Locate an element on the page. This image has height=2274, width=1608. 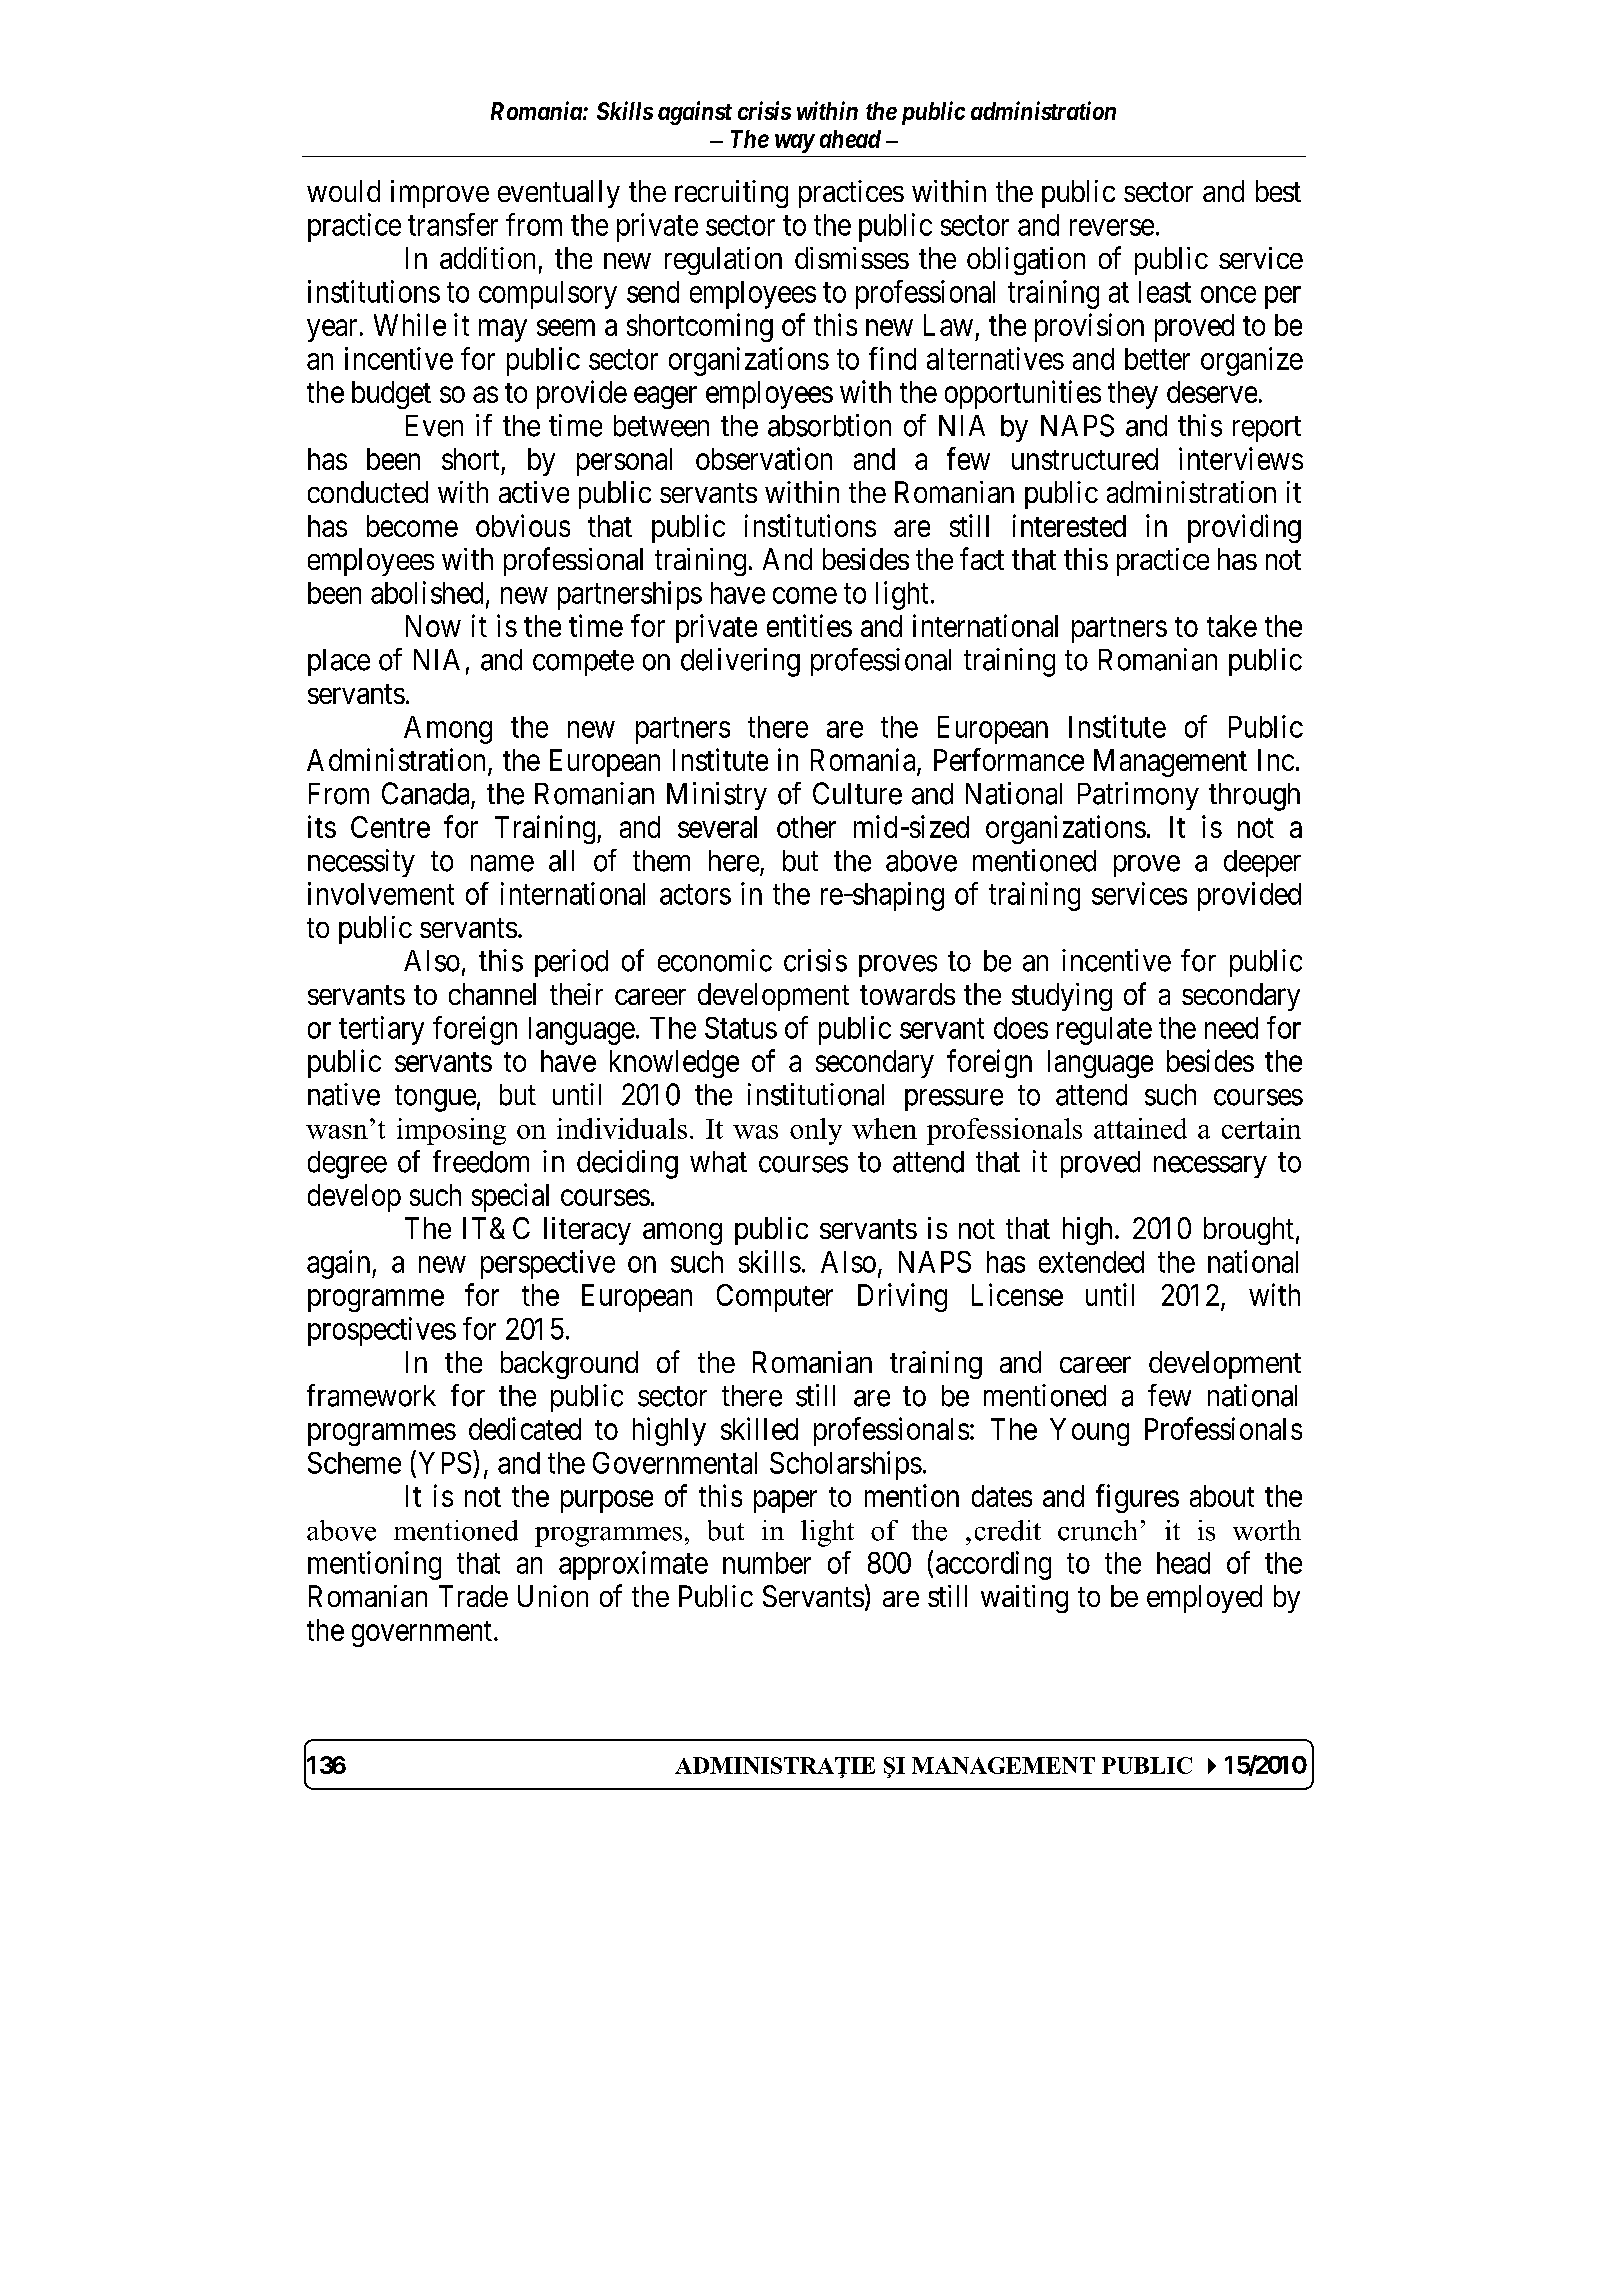
dismisses is located at coordinates (852, 258).
